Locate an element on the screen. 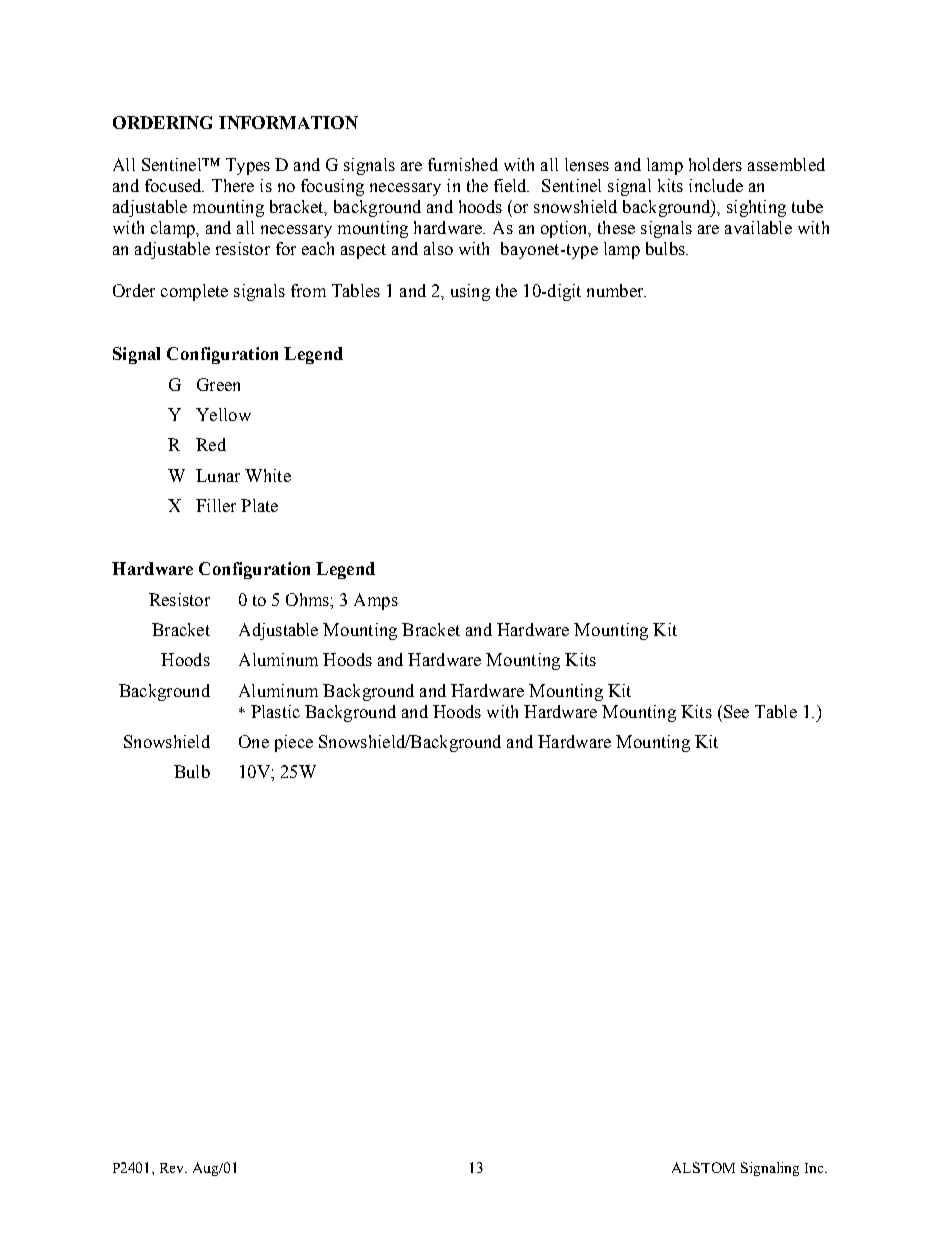  number is located at coordinates (616, 290).
